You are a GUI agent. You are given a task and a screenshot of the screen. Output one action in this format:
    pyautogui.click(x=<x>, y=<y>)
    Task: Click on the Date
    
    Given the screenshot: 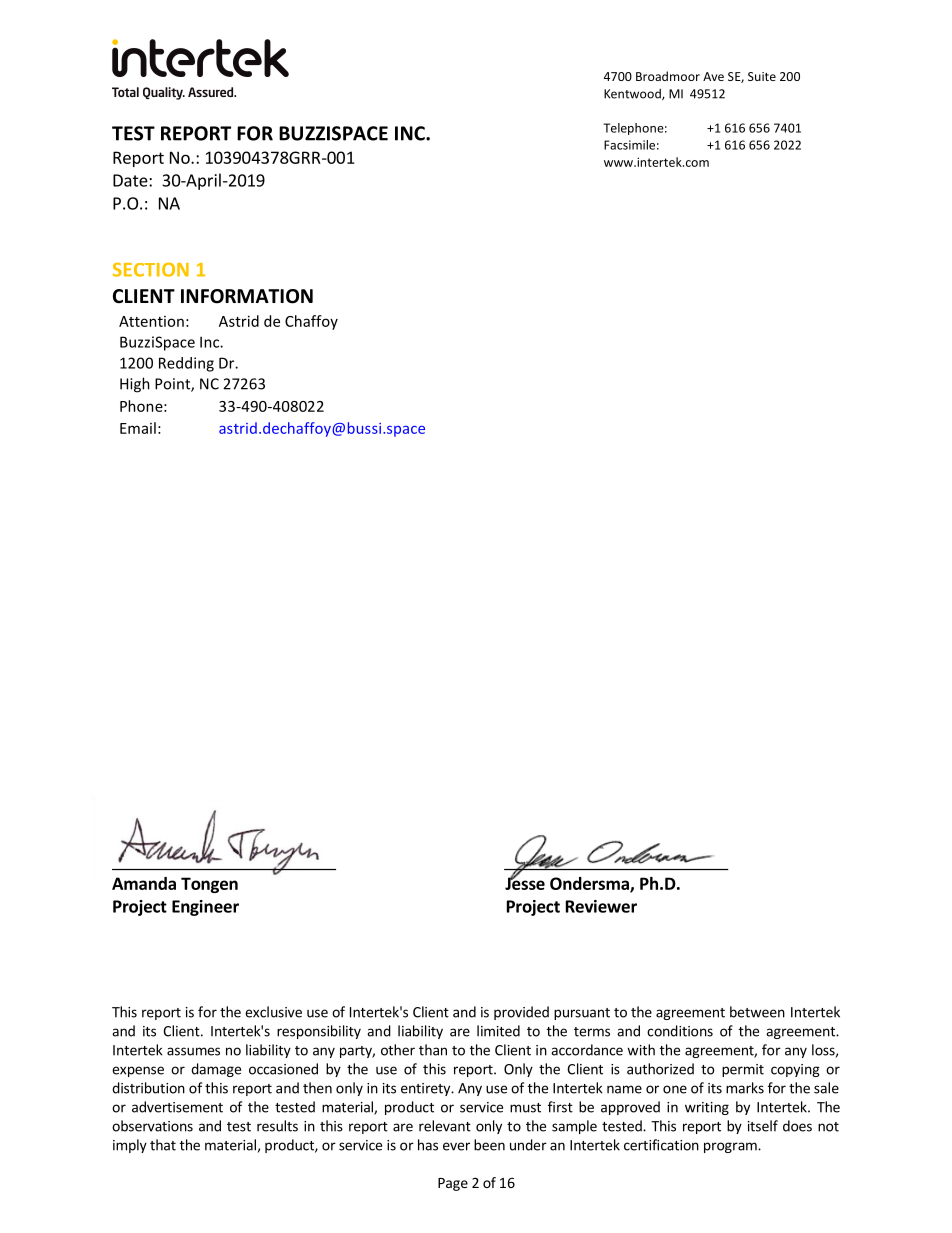 What is the action you would take?
    pyautogui.click(x=131, y=180)
